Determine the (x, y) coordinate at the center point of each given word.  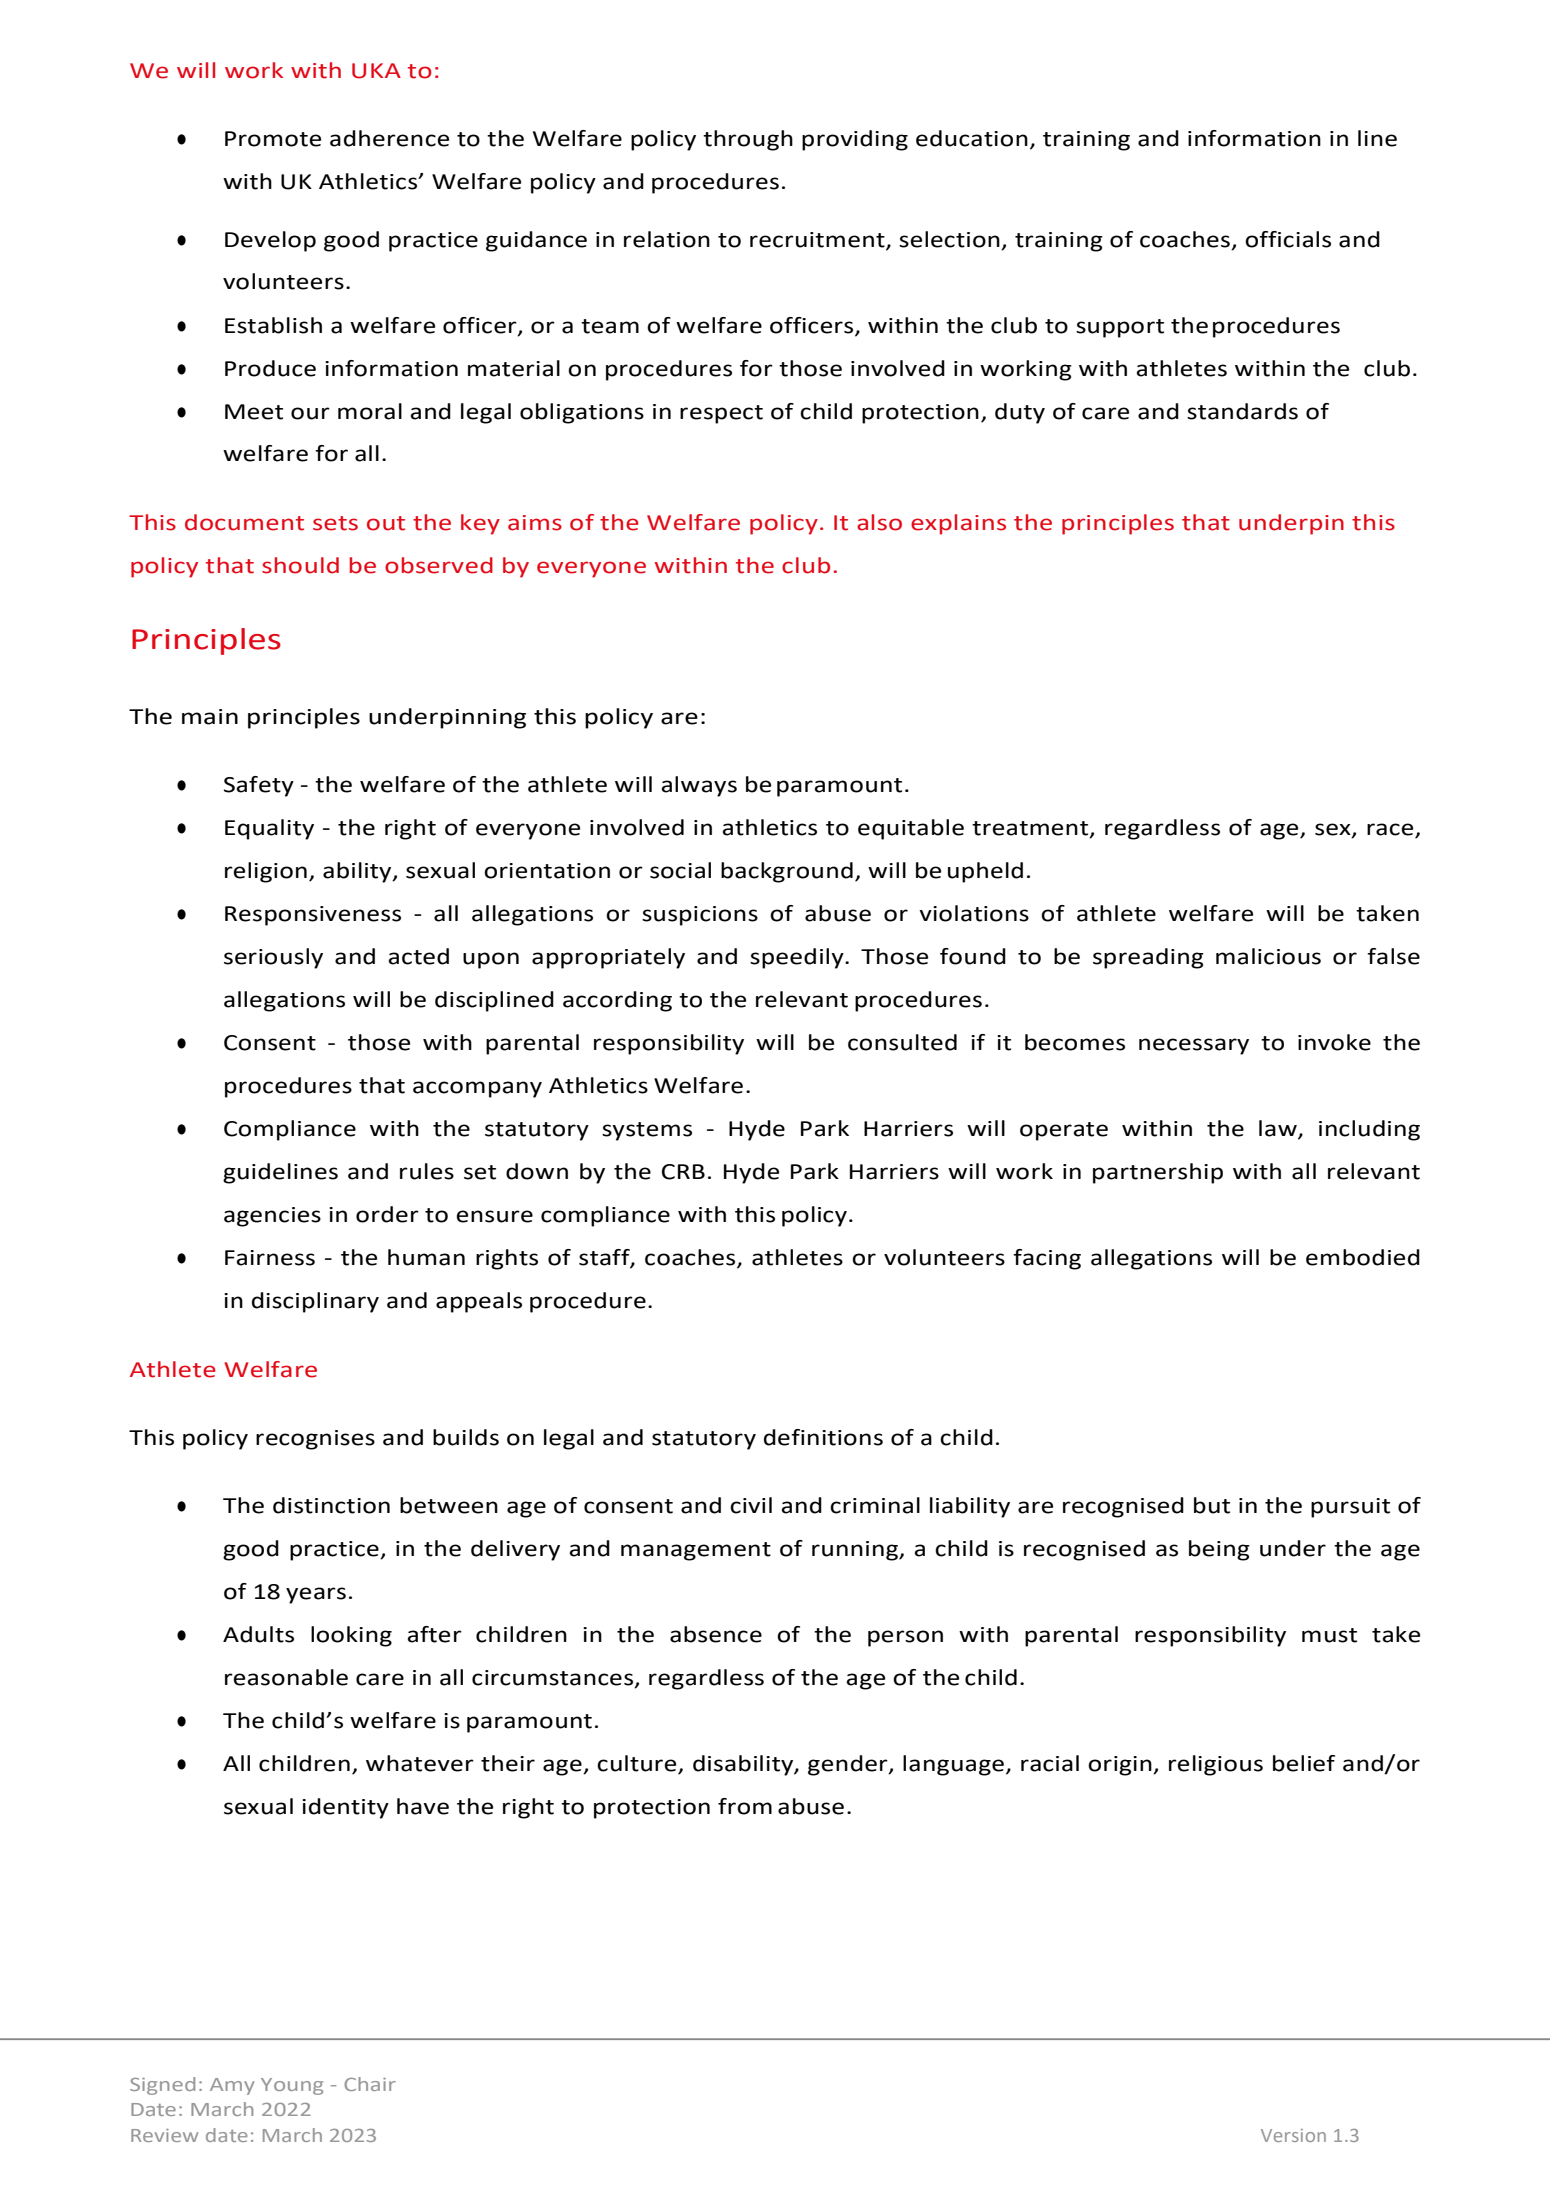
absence (716, 1634)
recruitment (818, 240)
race (1390, 829)
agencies (272, 1217)
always (699, 786)
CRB (683, 1172)
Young (292, 2086)
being (1219, 1550)
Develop (270, 241)
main (210, 717)
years (316, 1595)
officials (1288, 239)
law (1279, 1129)
